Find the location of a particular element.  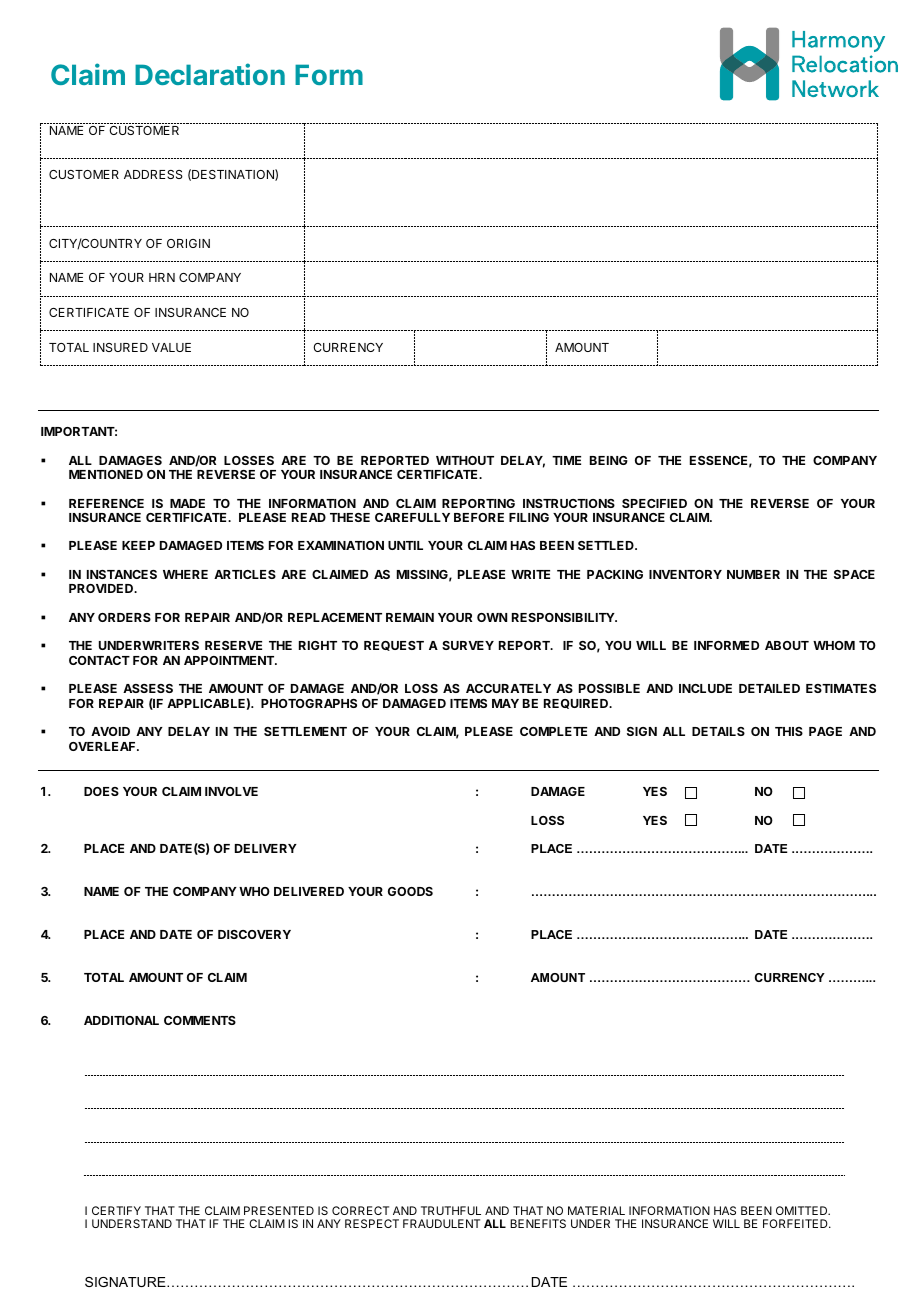

CERTIFY is located at coordinates (116, 1210).
